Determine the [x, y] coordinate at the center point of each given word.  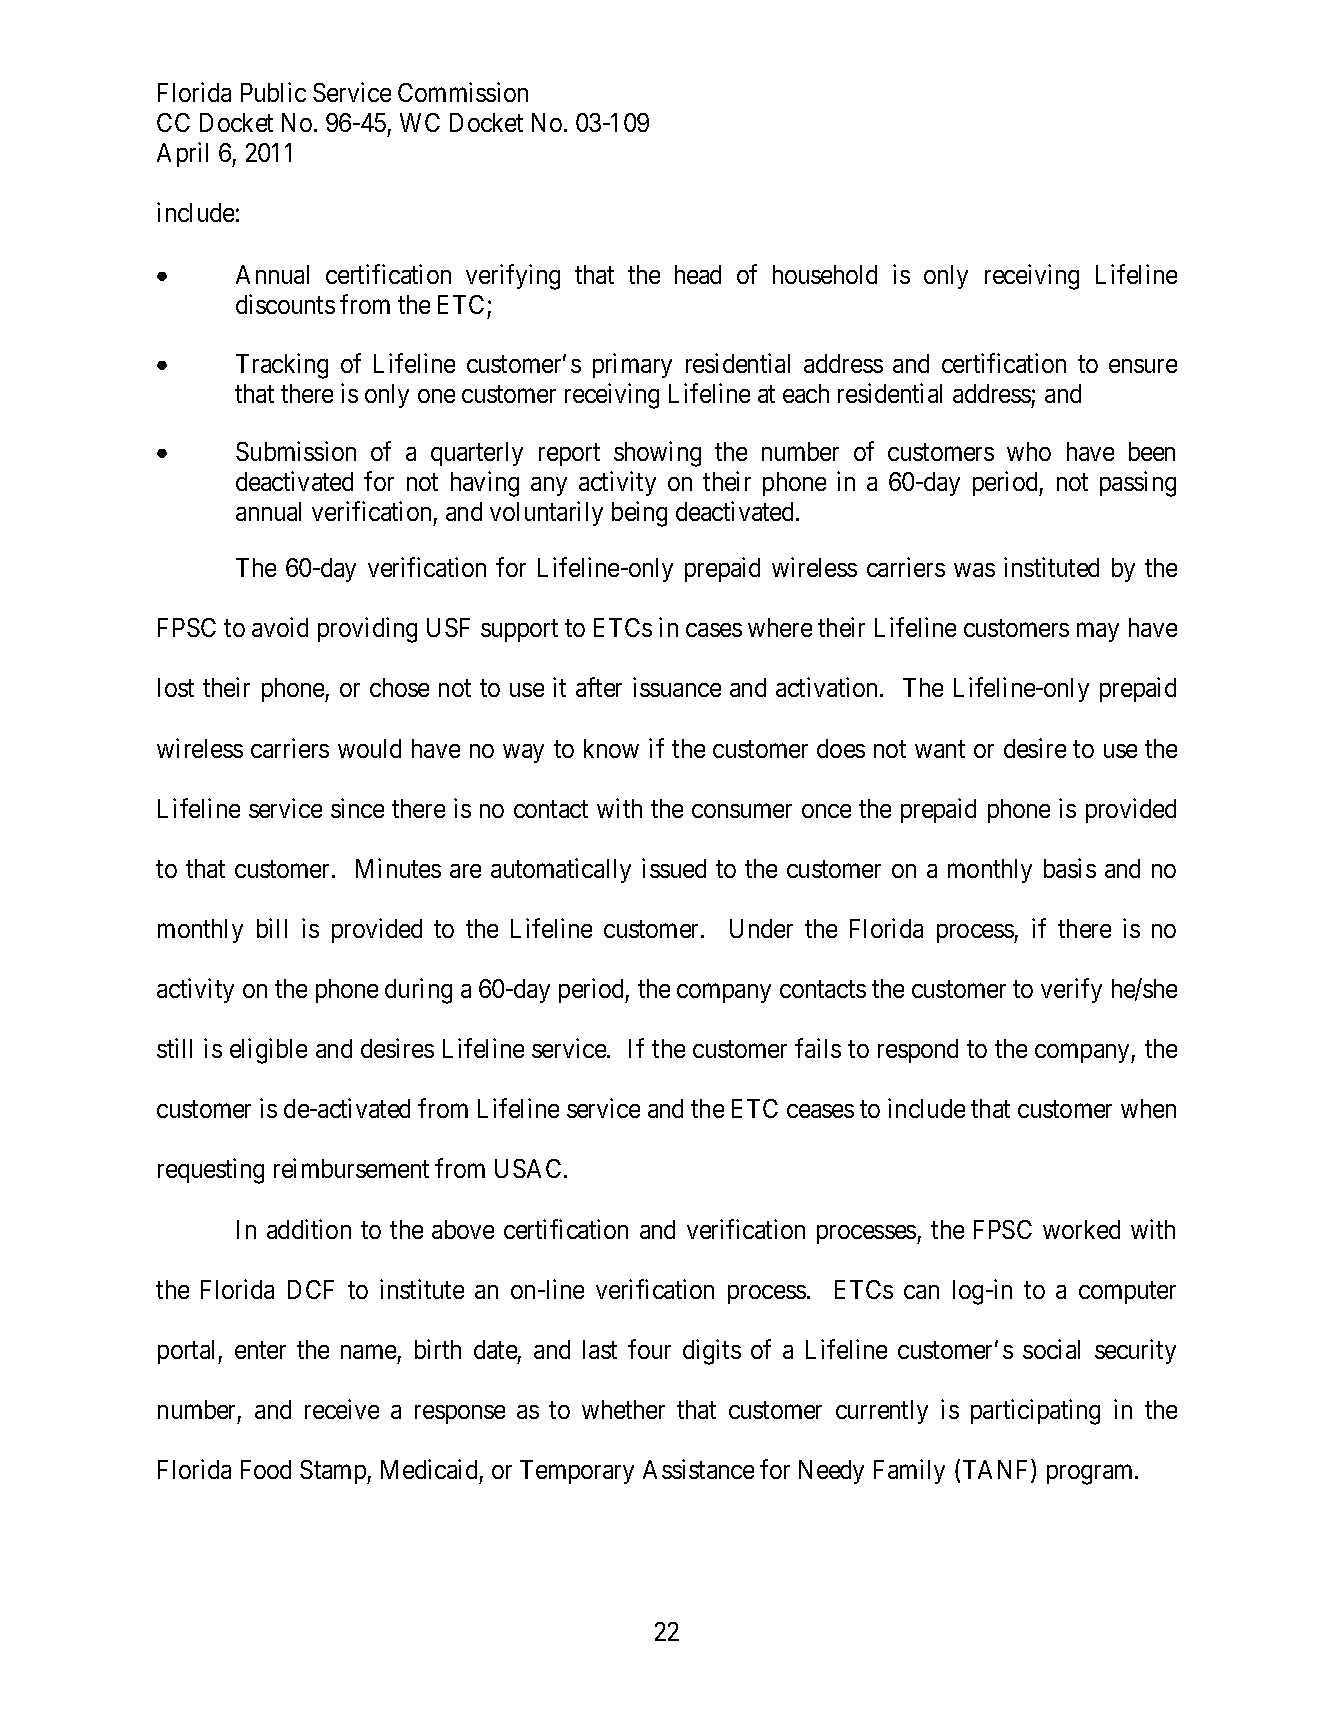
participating [1035, 1412]
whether [623, 1409]
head [698, 274]
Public [273, 92]
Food [266, 1469]
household [825, 274]
